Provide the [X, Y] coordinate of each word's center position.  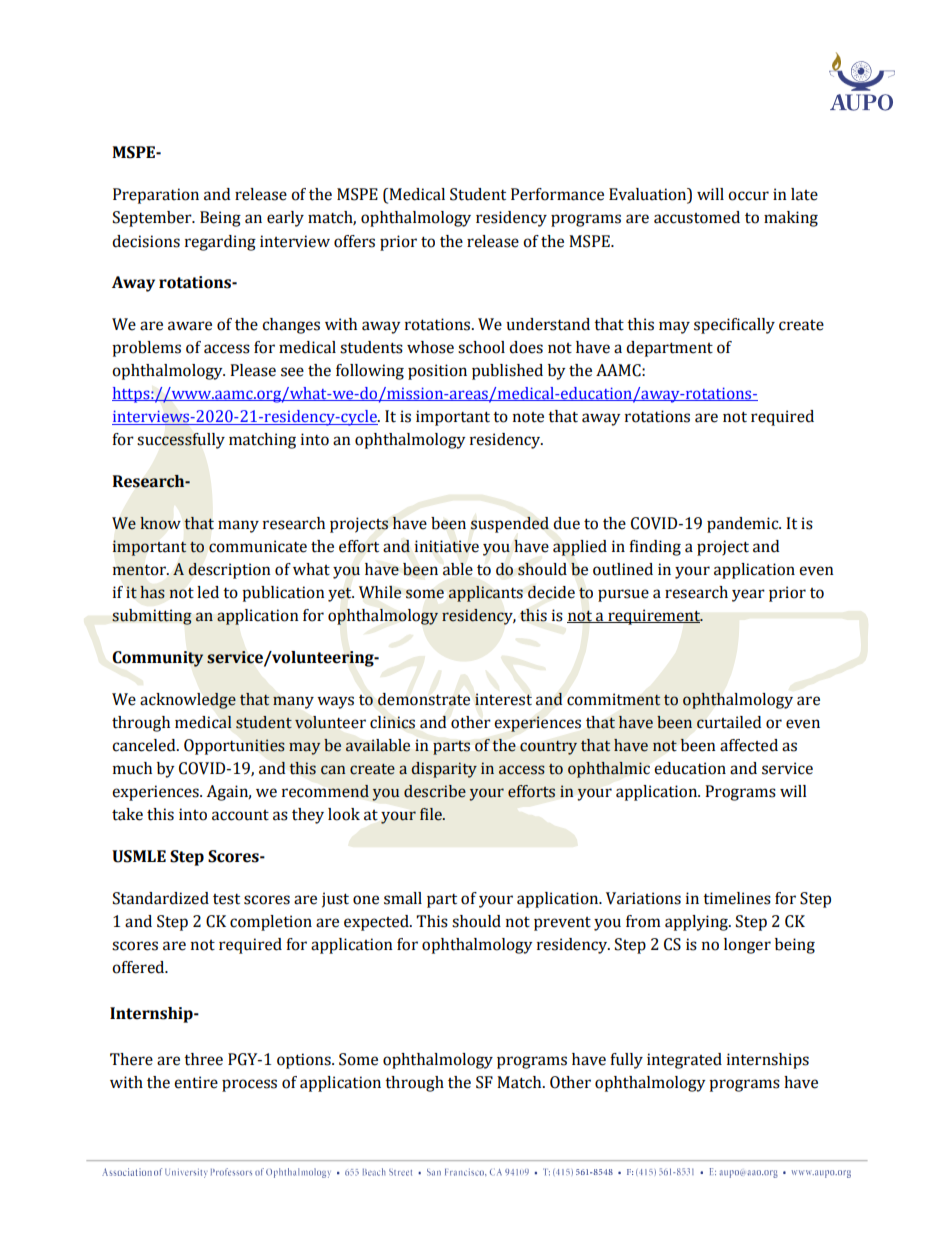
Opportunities [234, 747]
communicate [258, 546]
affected [749, 745]
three [203, 1059]
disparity [444, 770]
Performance [557, 194]
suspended [510, 525]
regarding [220, 243]
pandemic [744, 525]
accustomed [697, 217]
